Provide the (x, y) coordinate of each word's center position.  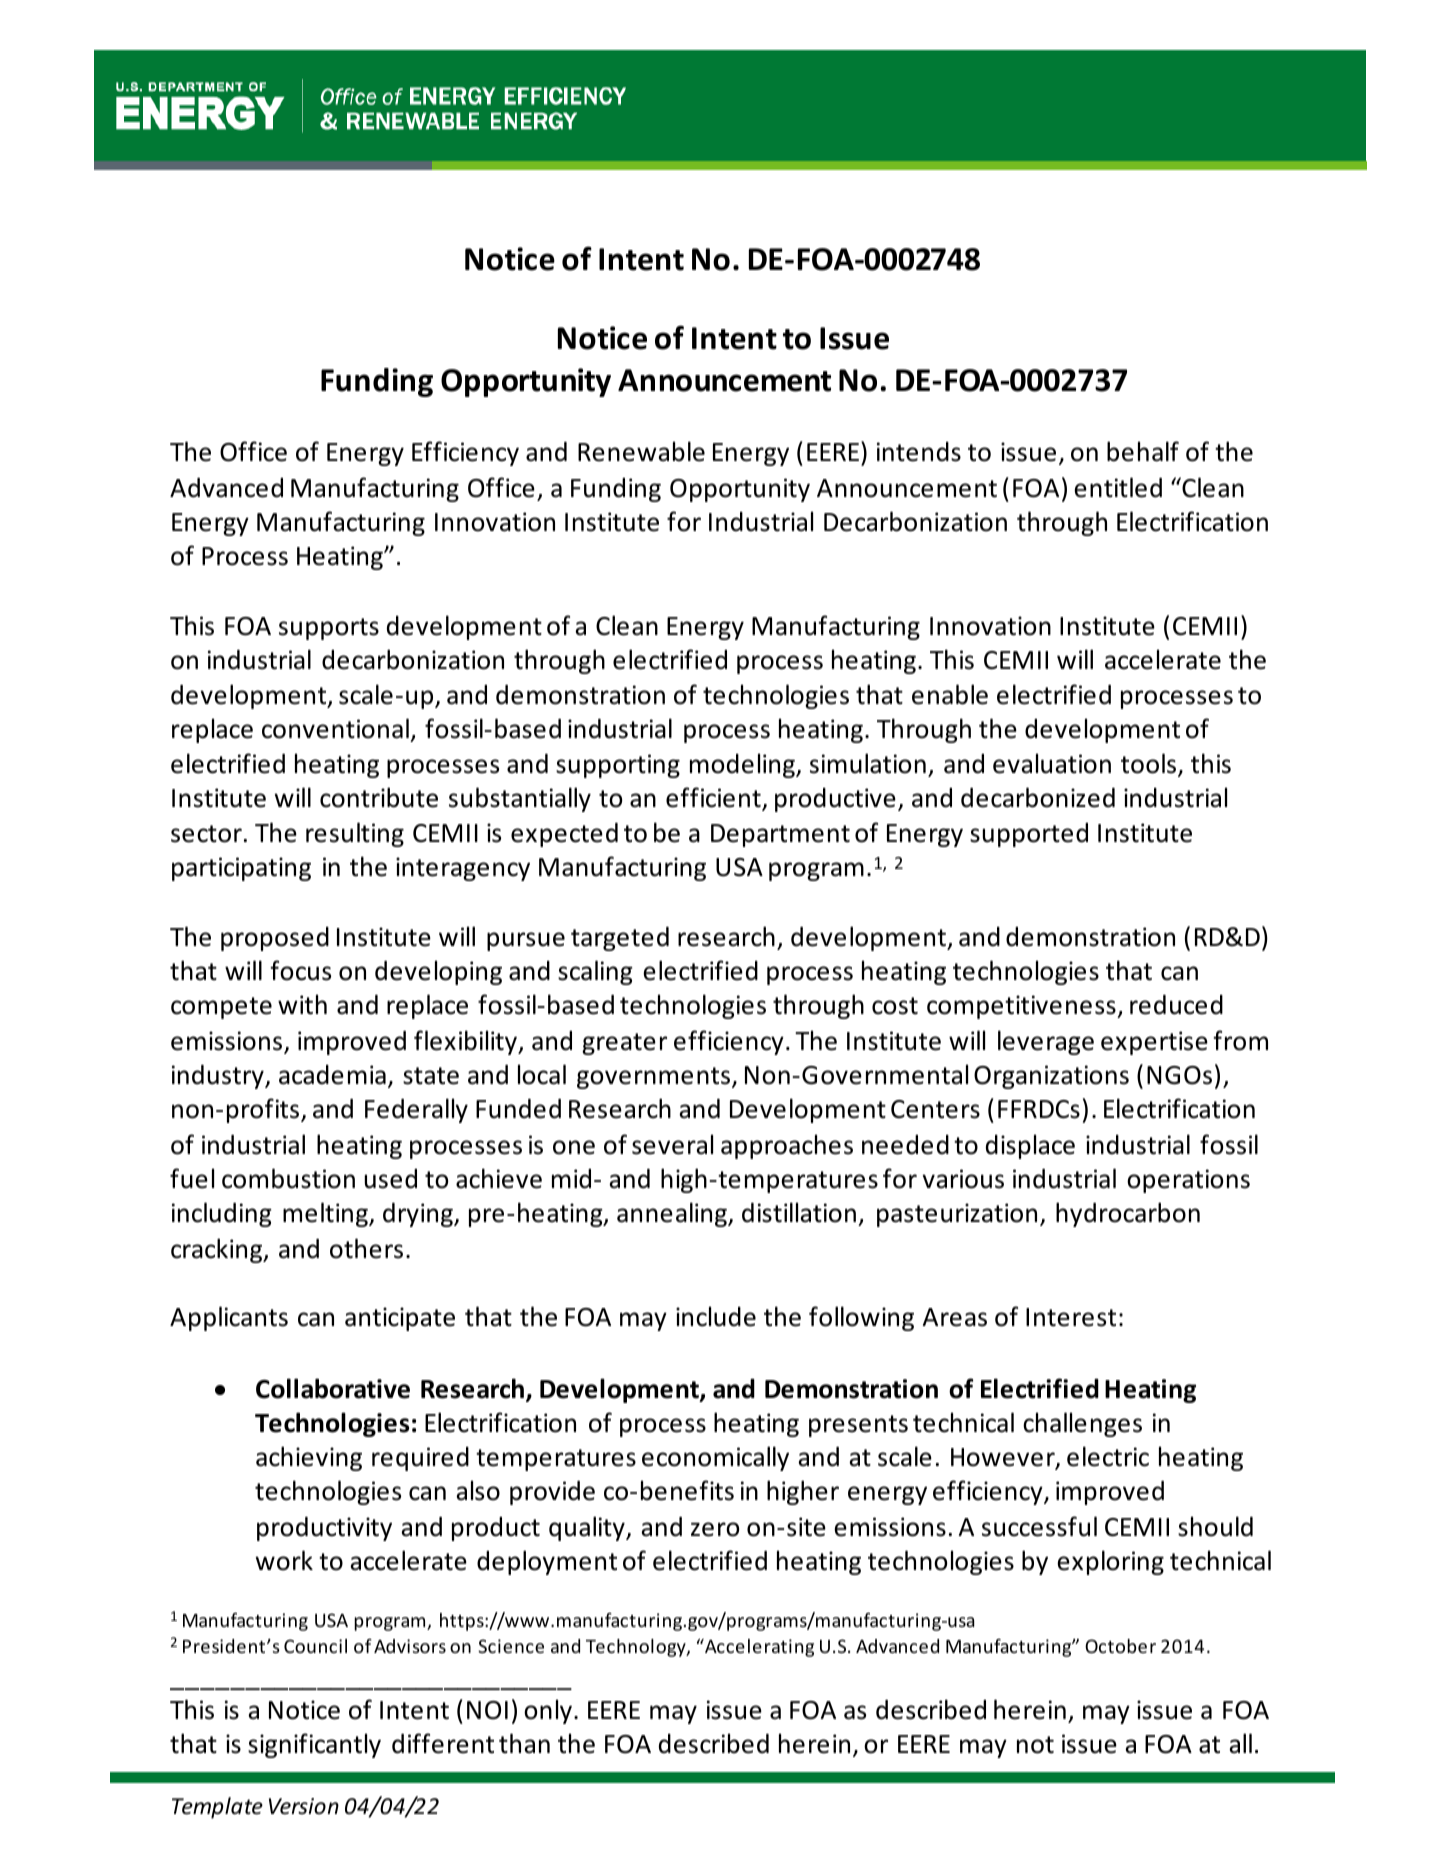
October (1120, 1646)
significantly (314, 1745)
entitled (1118, 487)
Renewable (641, 451)
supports (329, 629)
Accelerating (758, 1648)
